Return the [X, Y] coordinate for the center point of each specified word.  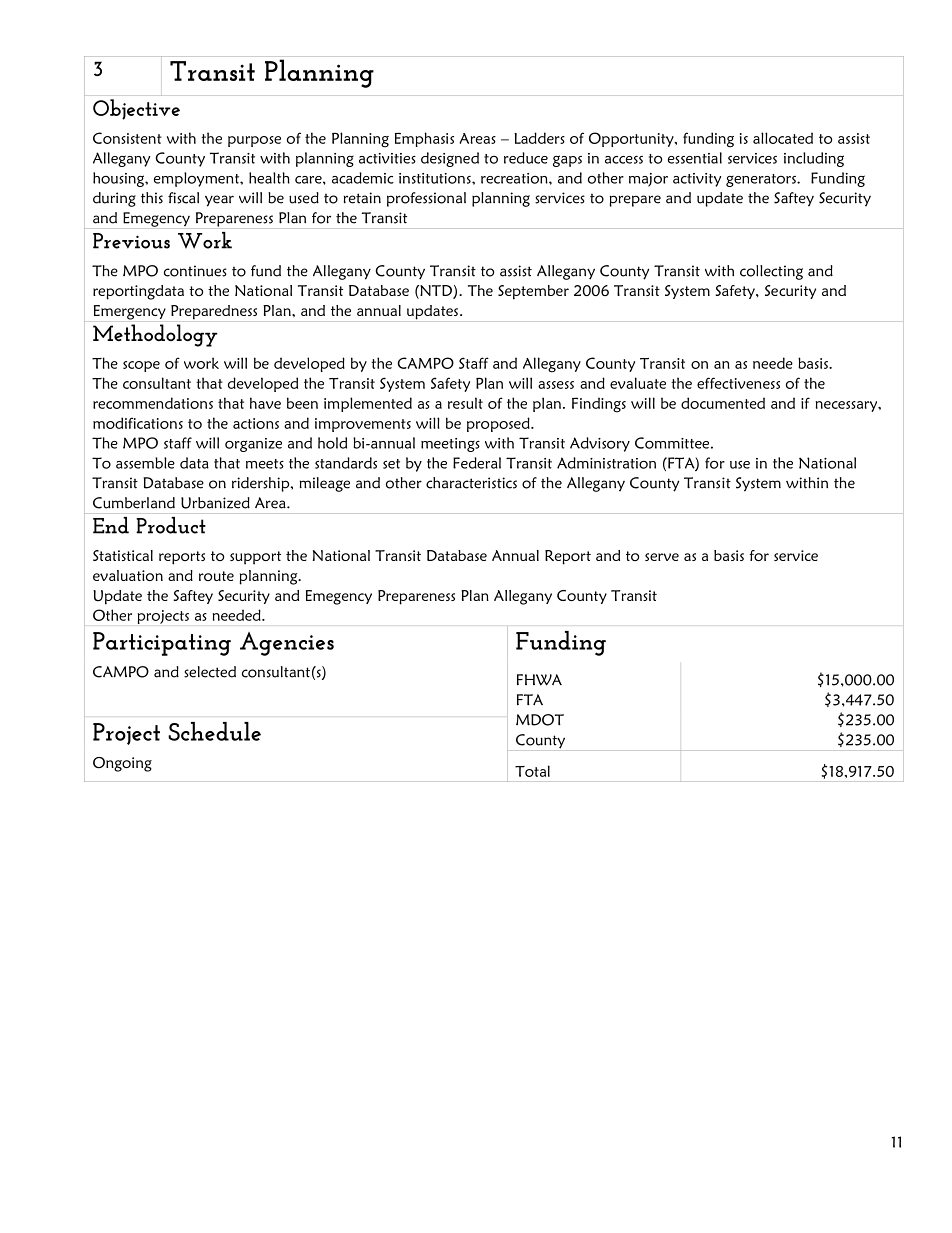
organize [253, 445]
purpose [254, 141]
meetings [450, 445]
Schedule [214, 731]
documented [723, 403]
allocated [783, 138]
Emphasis [424, 139]
